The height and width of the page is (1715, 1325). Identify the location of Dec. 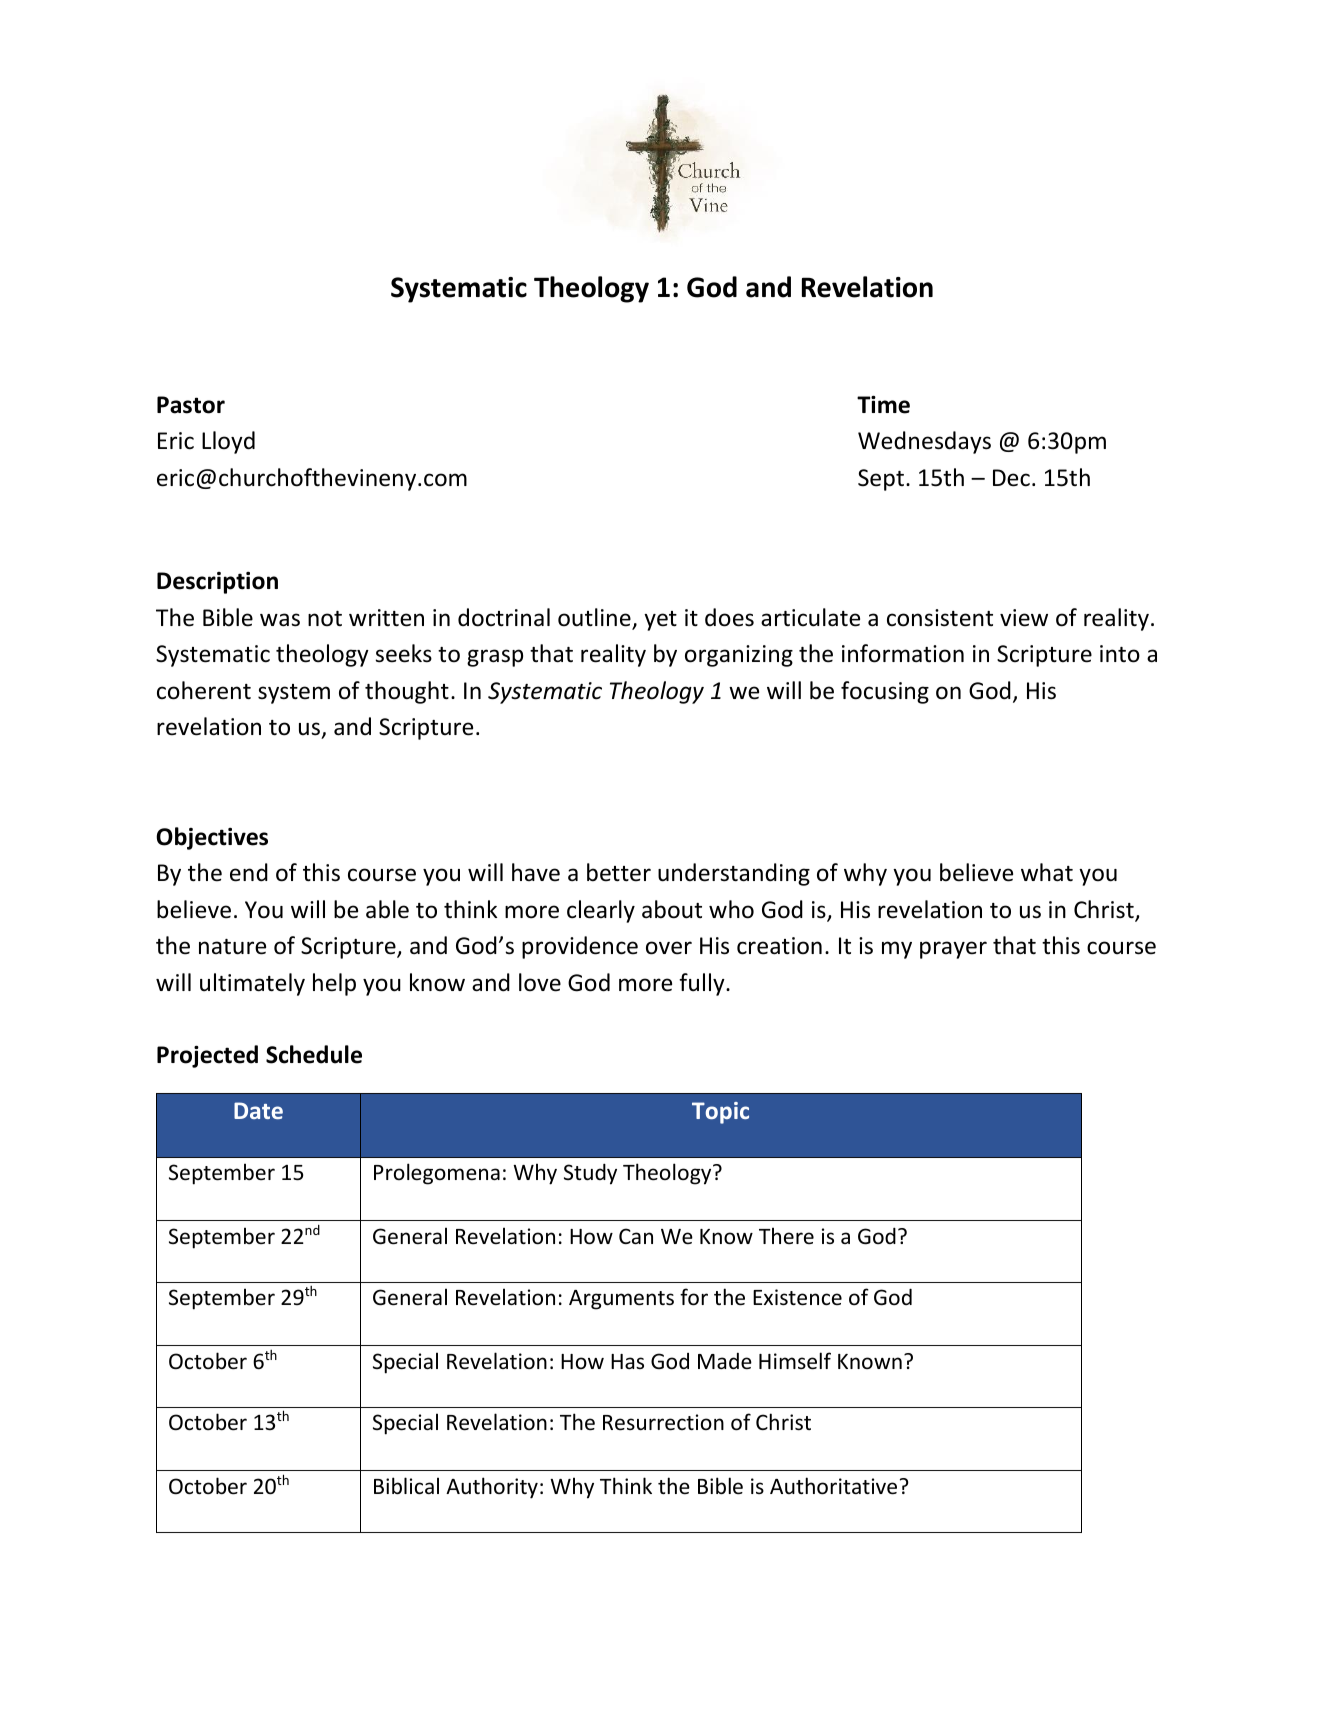
(1011, 478).
